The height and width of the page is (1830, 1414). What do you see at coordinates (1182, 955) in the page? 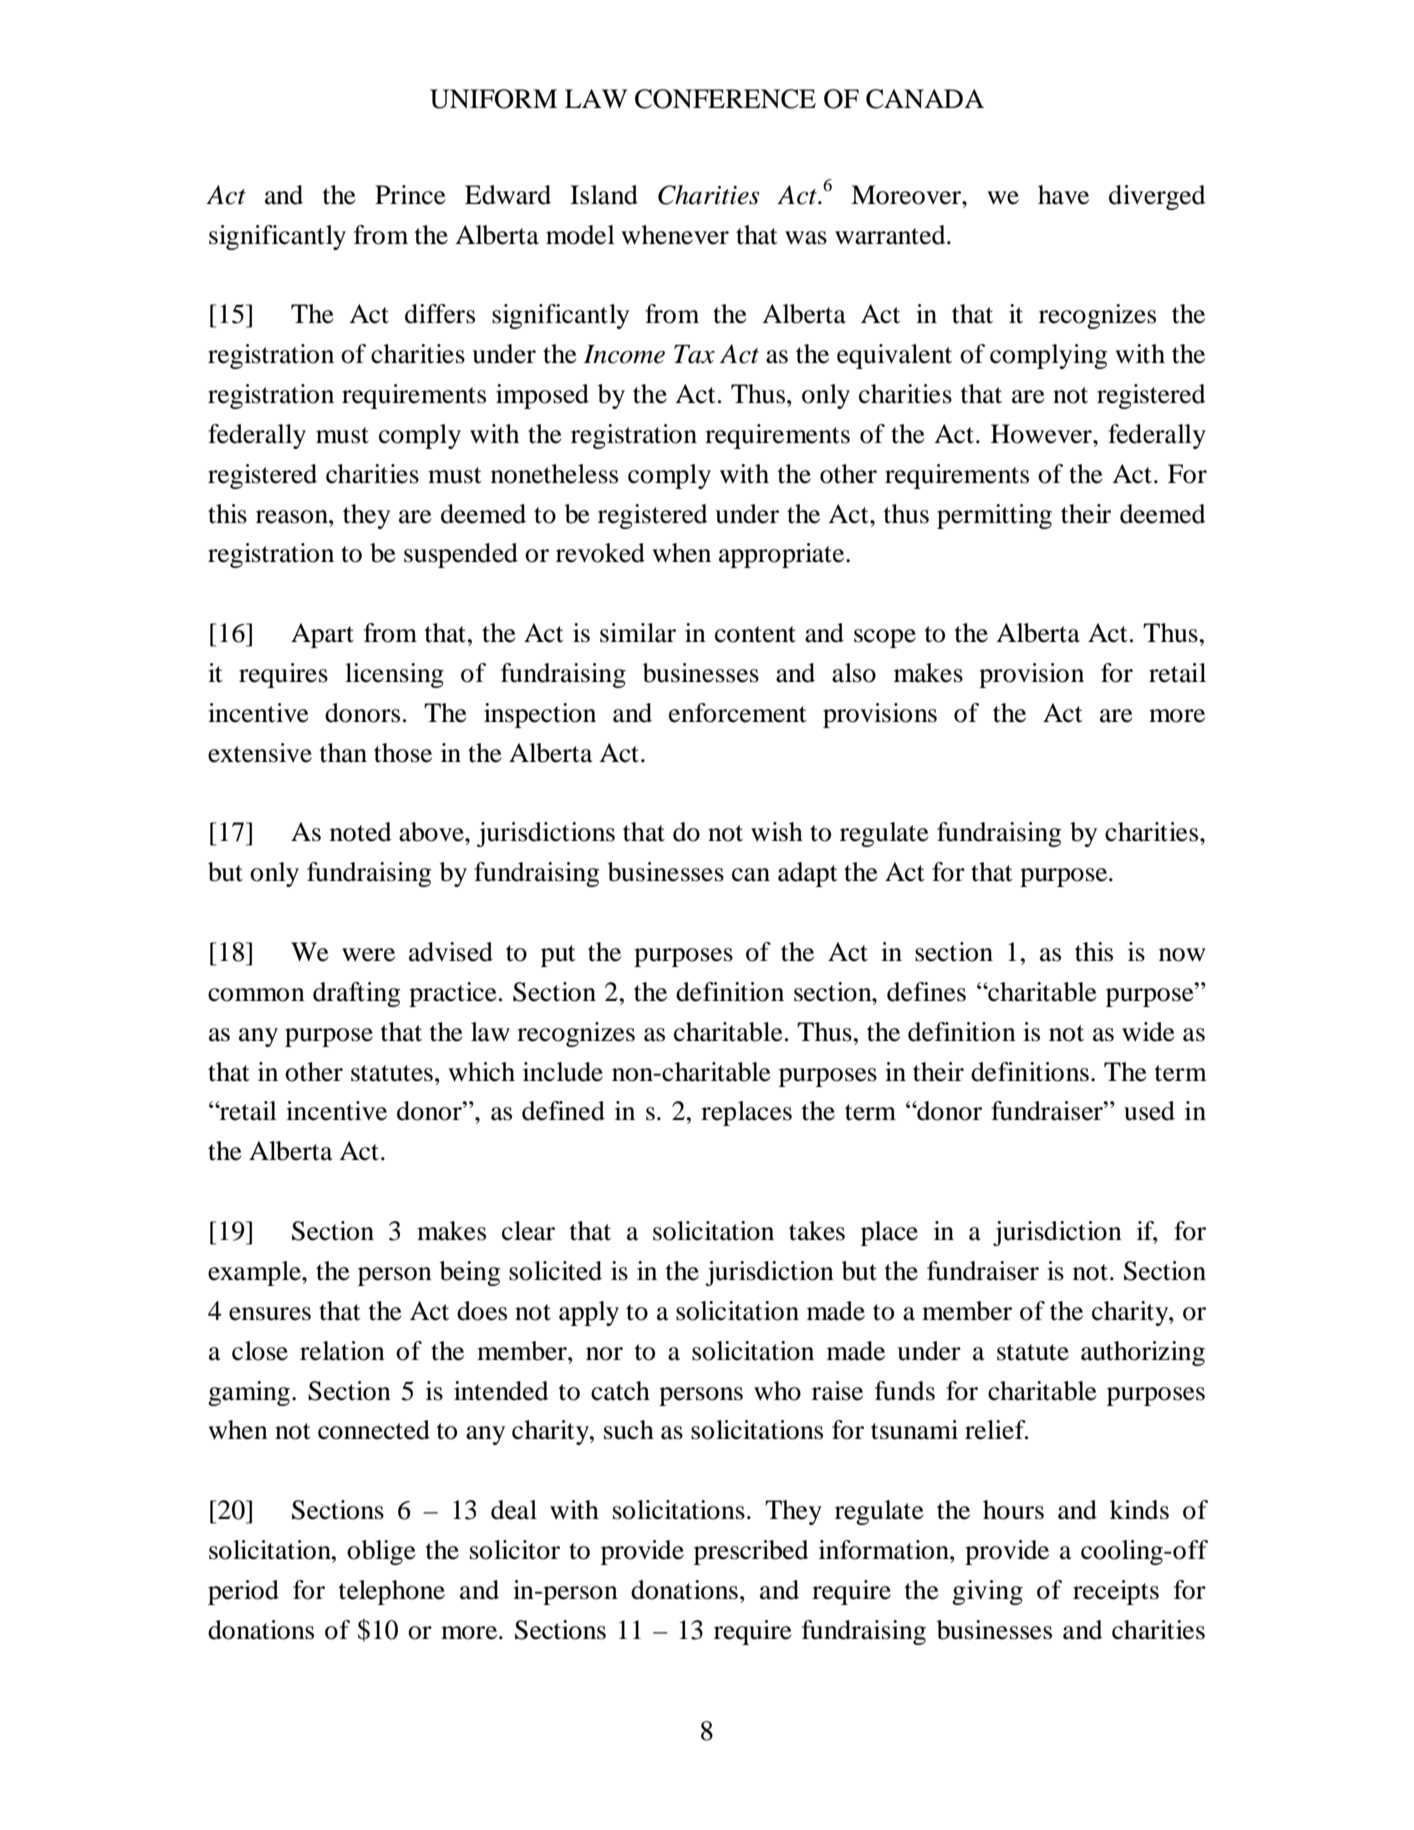
I see `now` at bounding box center [1182, 955].
